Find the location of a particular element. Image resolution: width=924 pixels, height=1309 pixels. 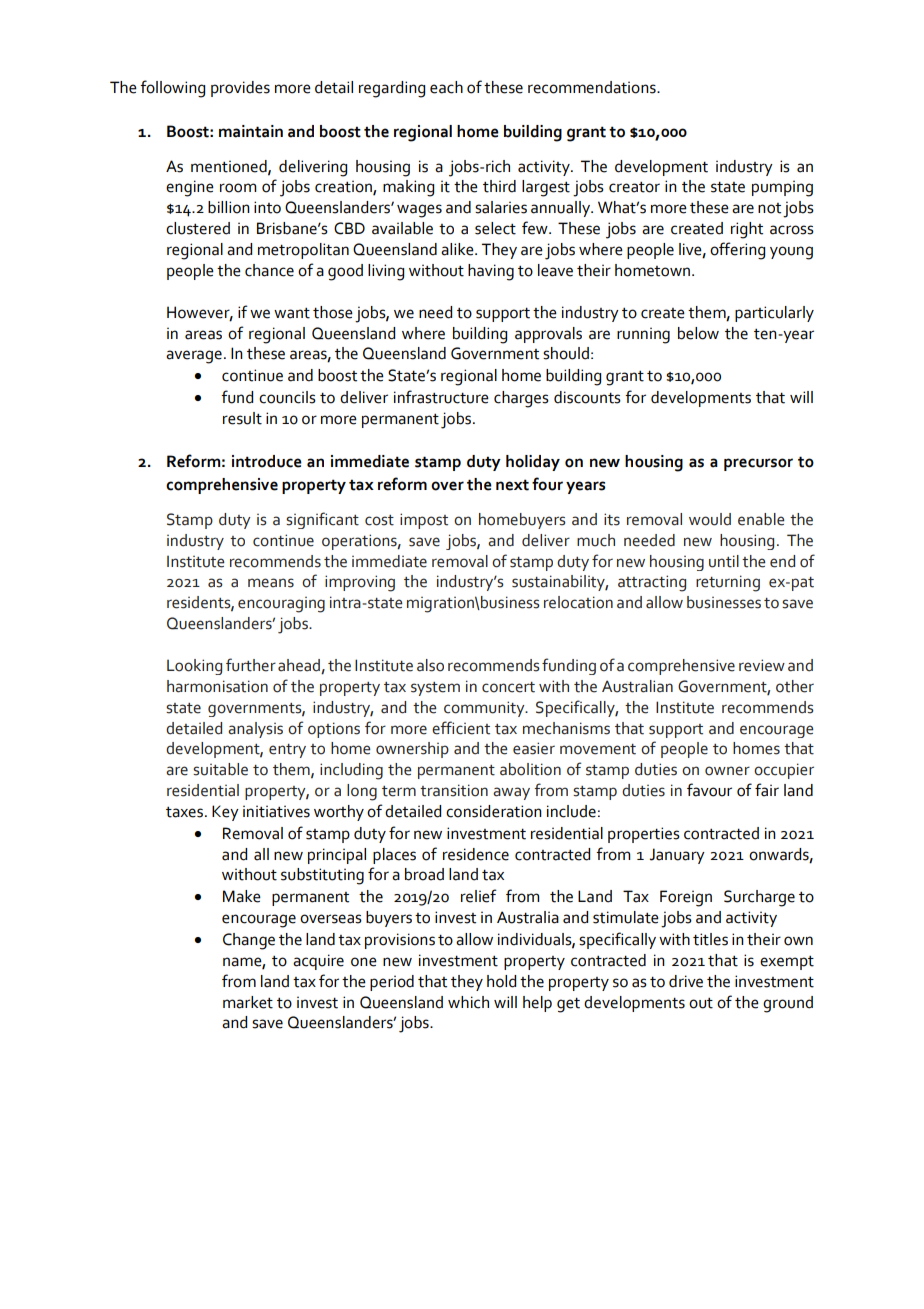

pumping is located at coordinates (782, 188).
